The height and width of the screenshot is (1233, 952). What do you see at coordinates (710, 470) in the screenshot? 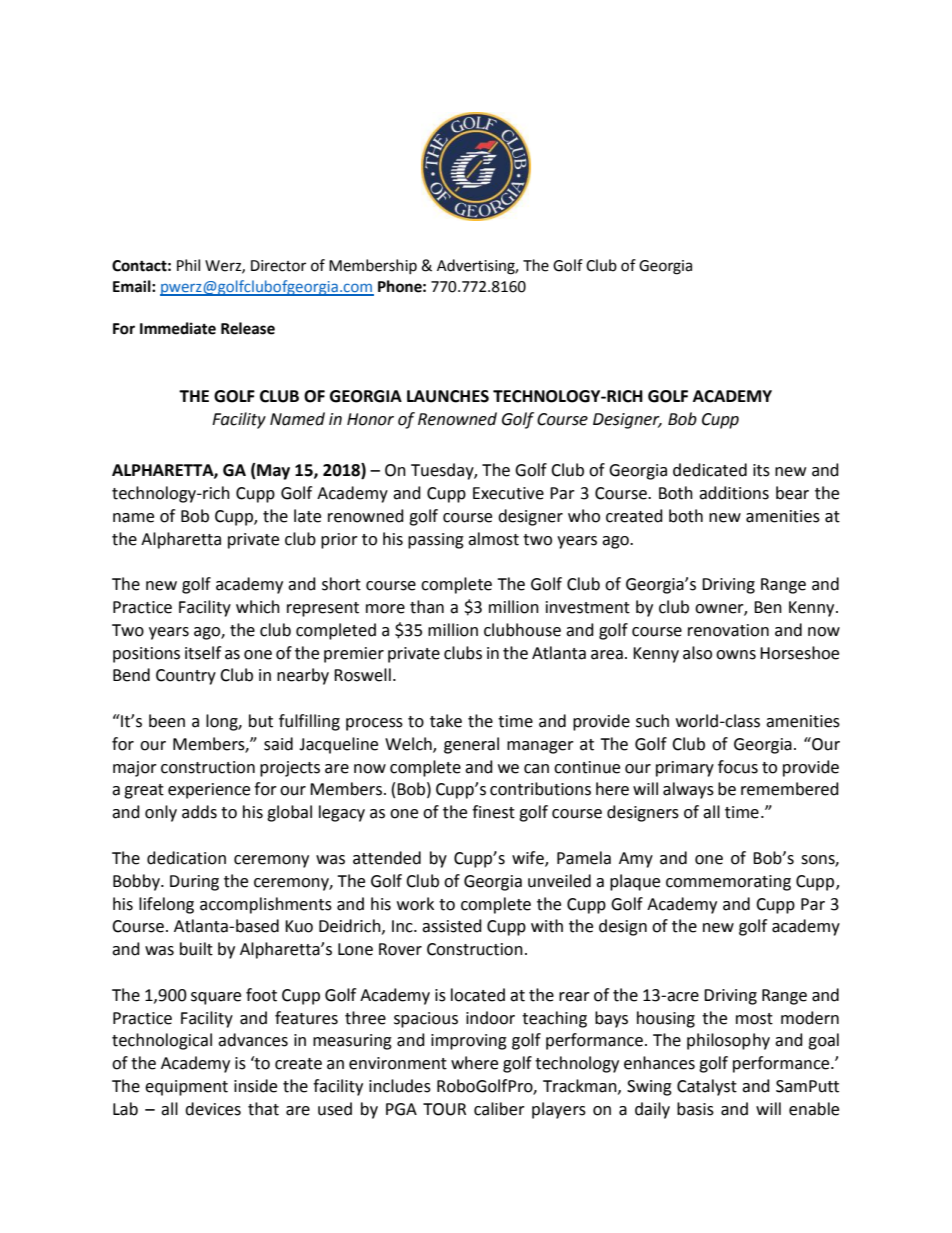
I see `dedicated` at bounding box center [710, 470].
